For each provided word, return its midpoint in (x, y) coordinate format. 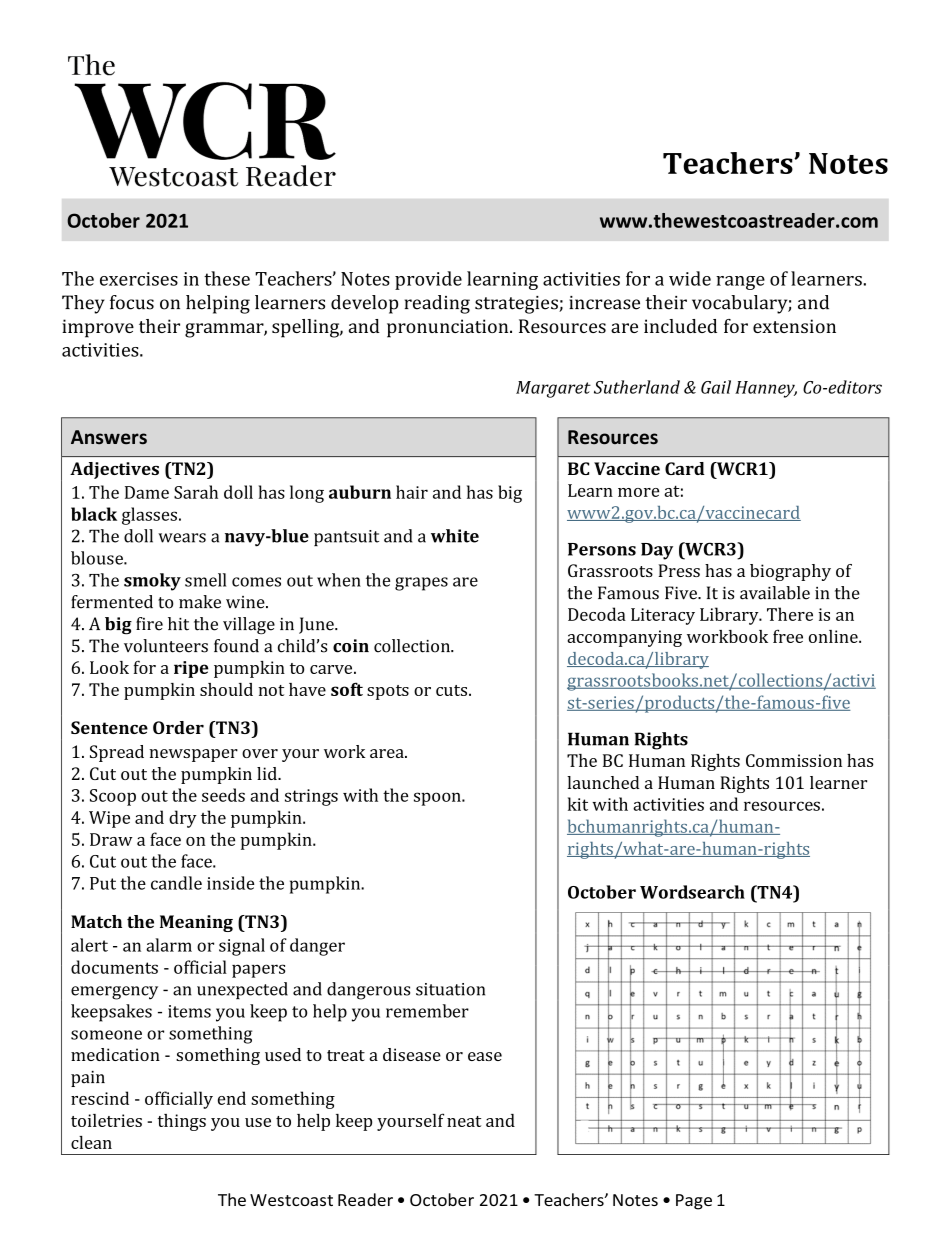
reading (437, 304)
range (740, 283)
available (775, 593)
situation (450, 989)
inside (231, 883)
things (182, 1122)
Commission (794, 760)
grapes (421, 584)
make (200, 602)
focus (132, 302)
